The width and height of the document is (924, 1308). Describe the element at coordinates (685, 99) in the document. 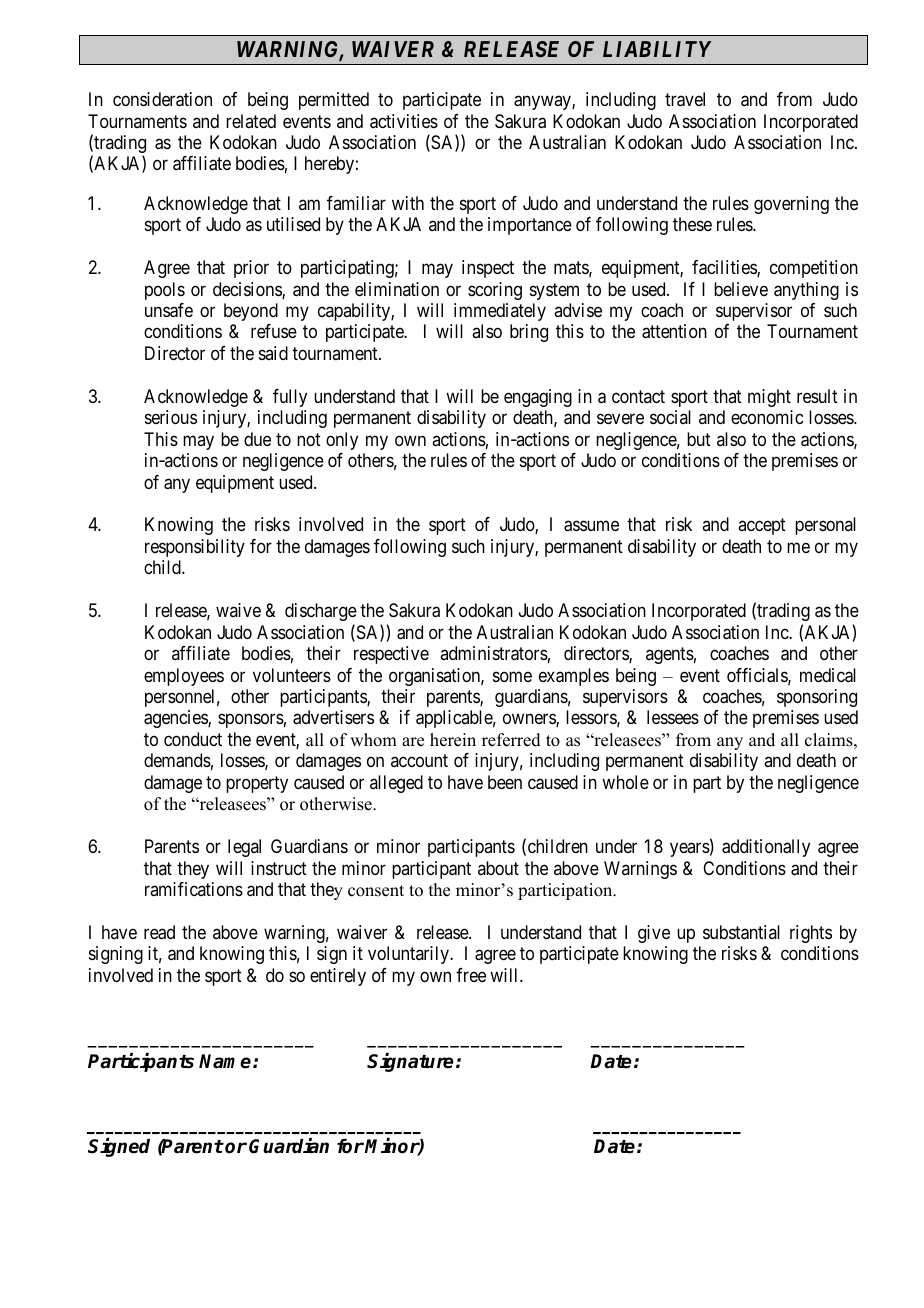

I see `travel` at that location.
